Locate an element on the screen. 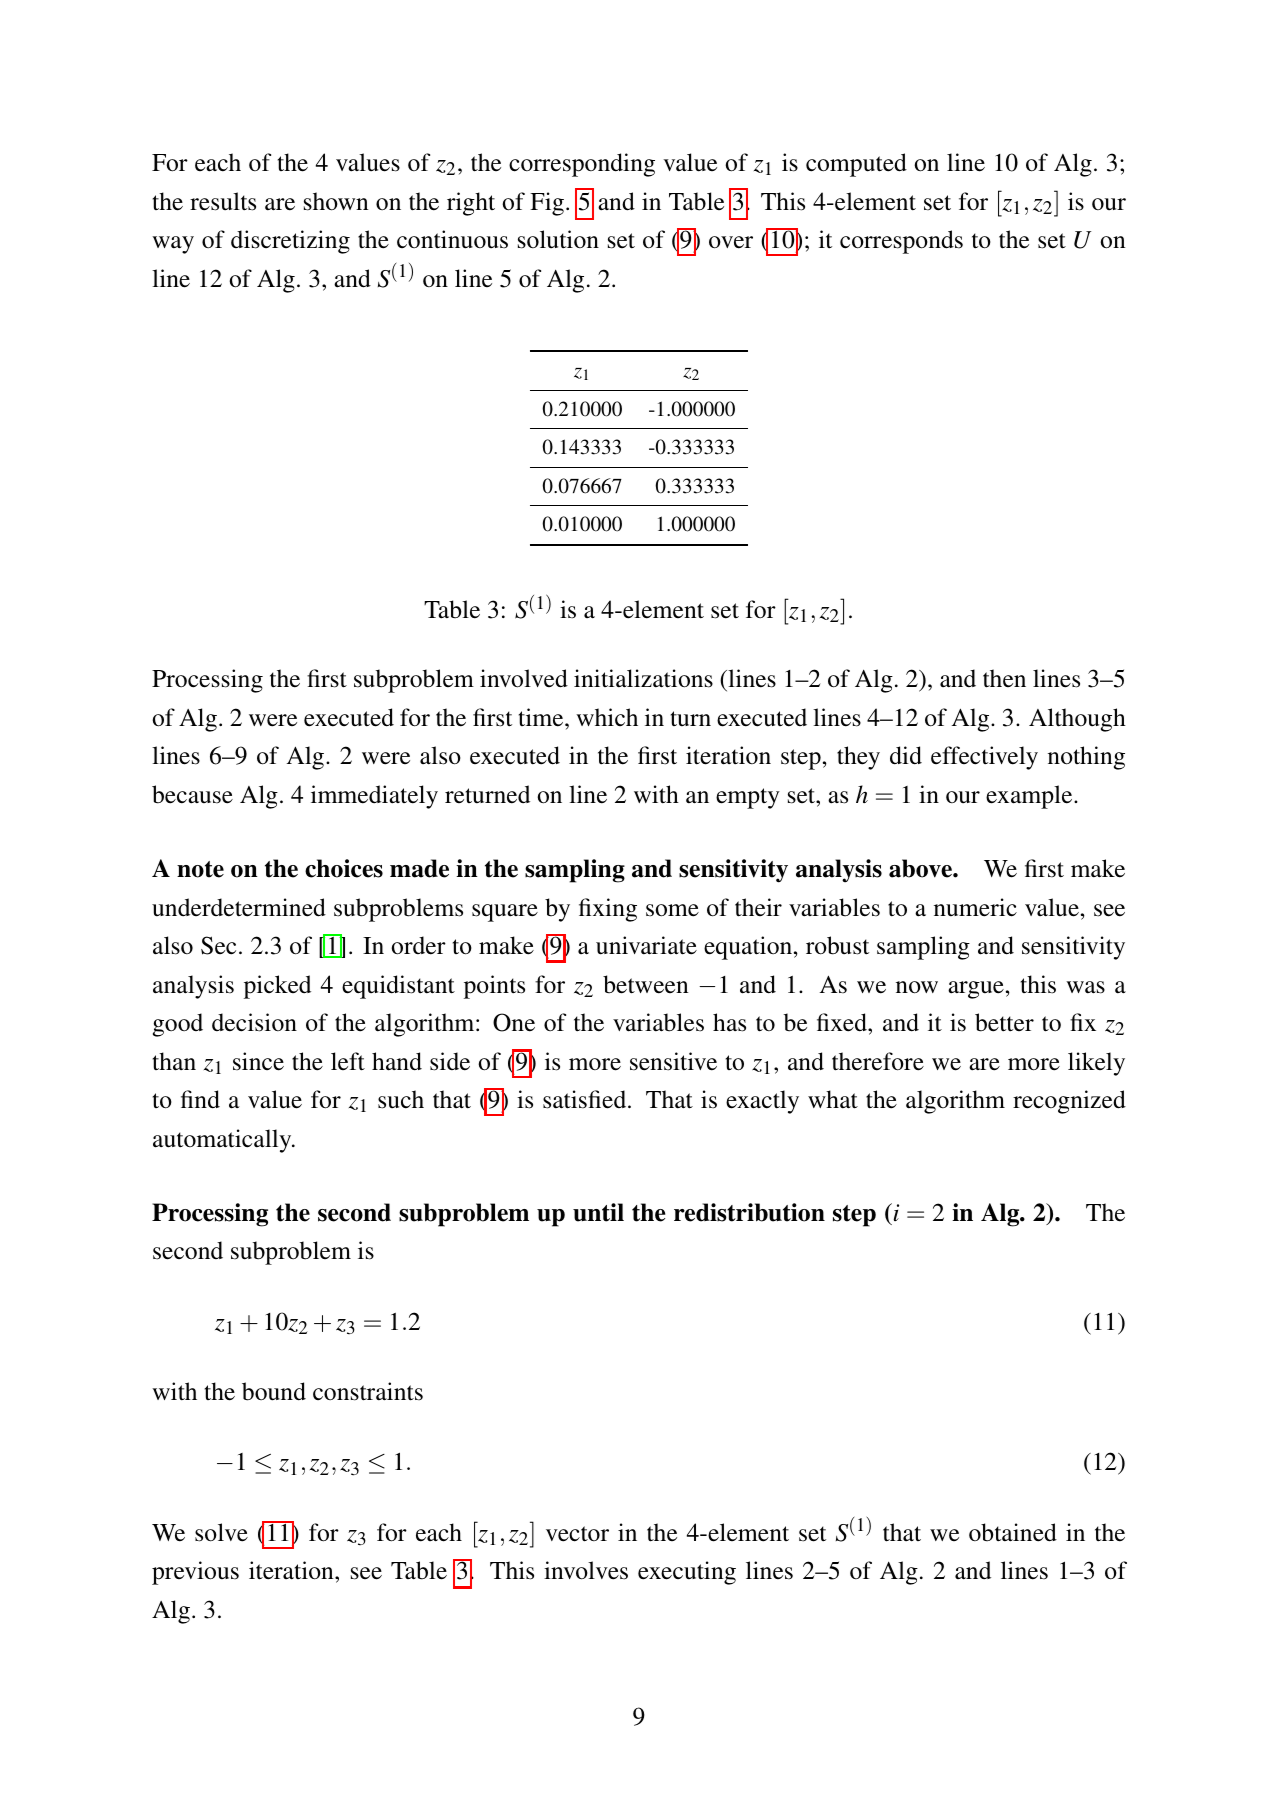 The width and height of the screenshot is (1278, 1807). until is located at coordinates (598, 1212).
